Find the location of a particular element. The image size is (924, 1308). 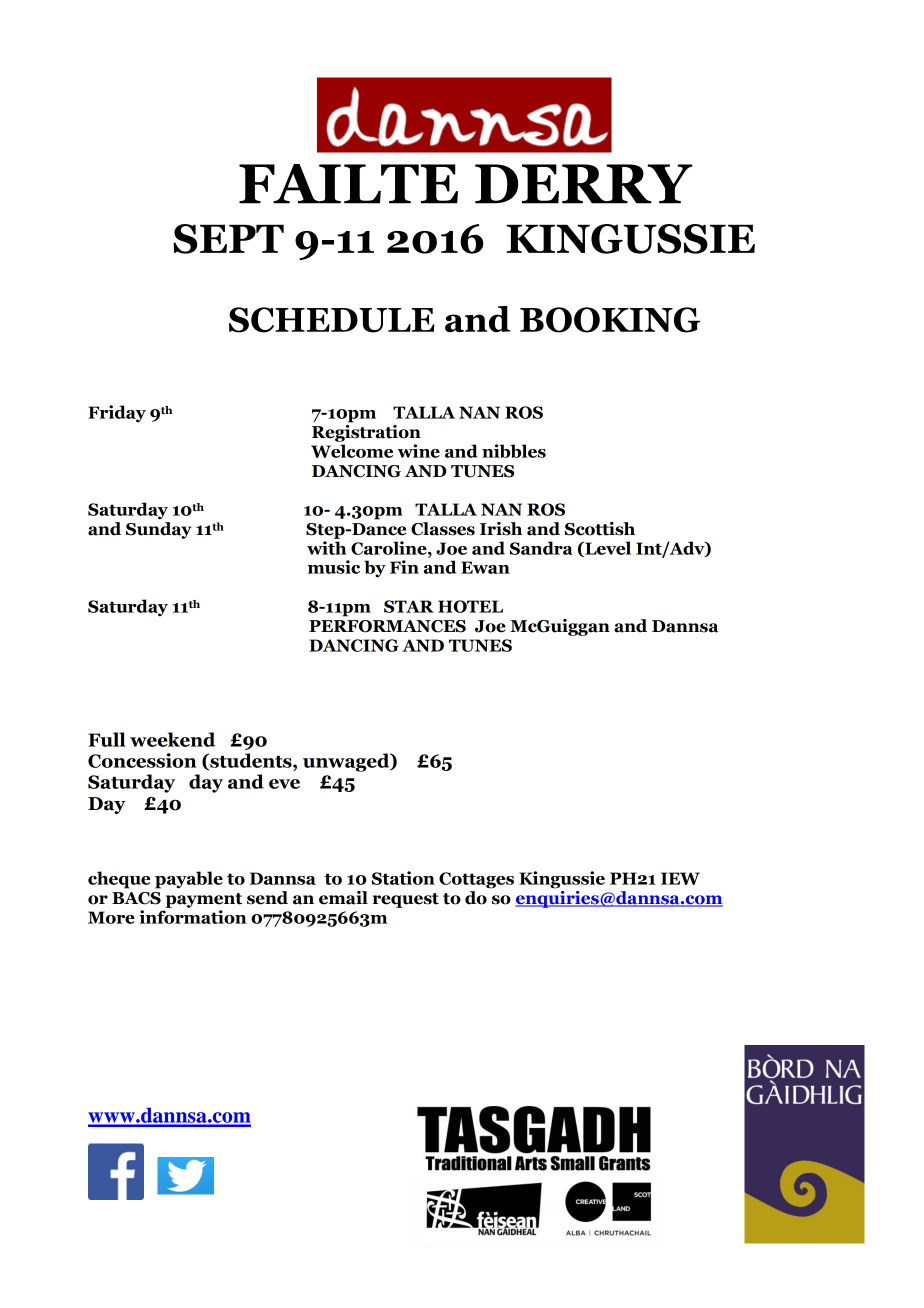

Sunday is located at coordinates (158, 530).
